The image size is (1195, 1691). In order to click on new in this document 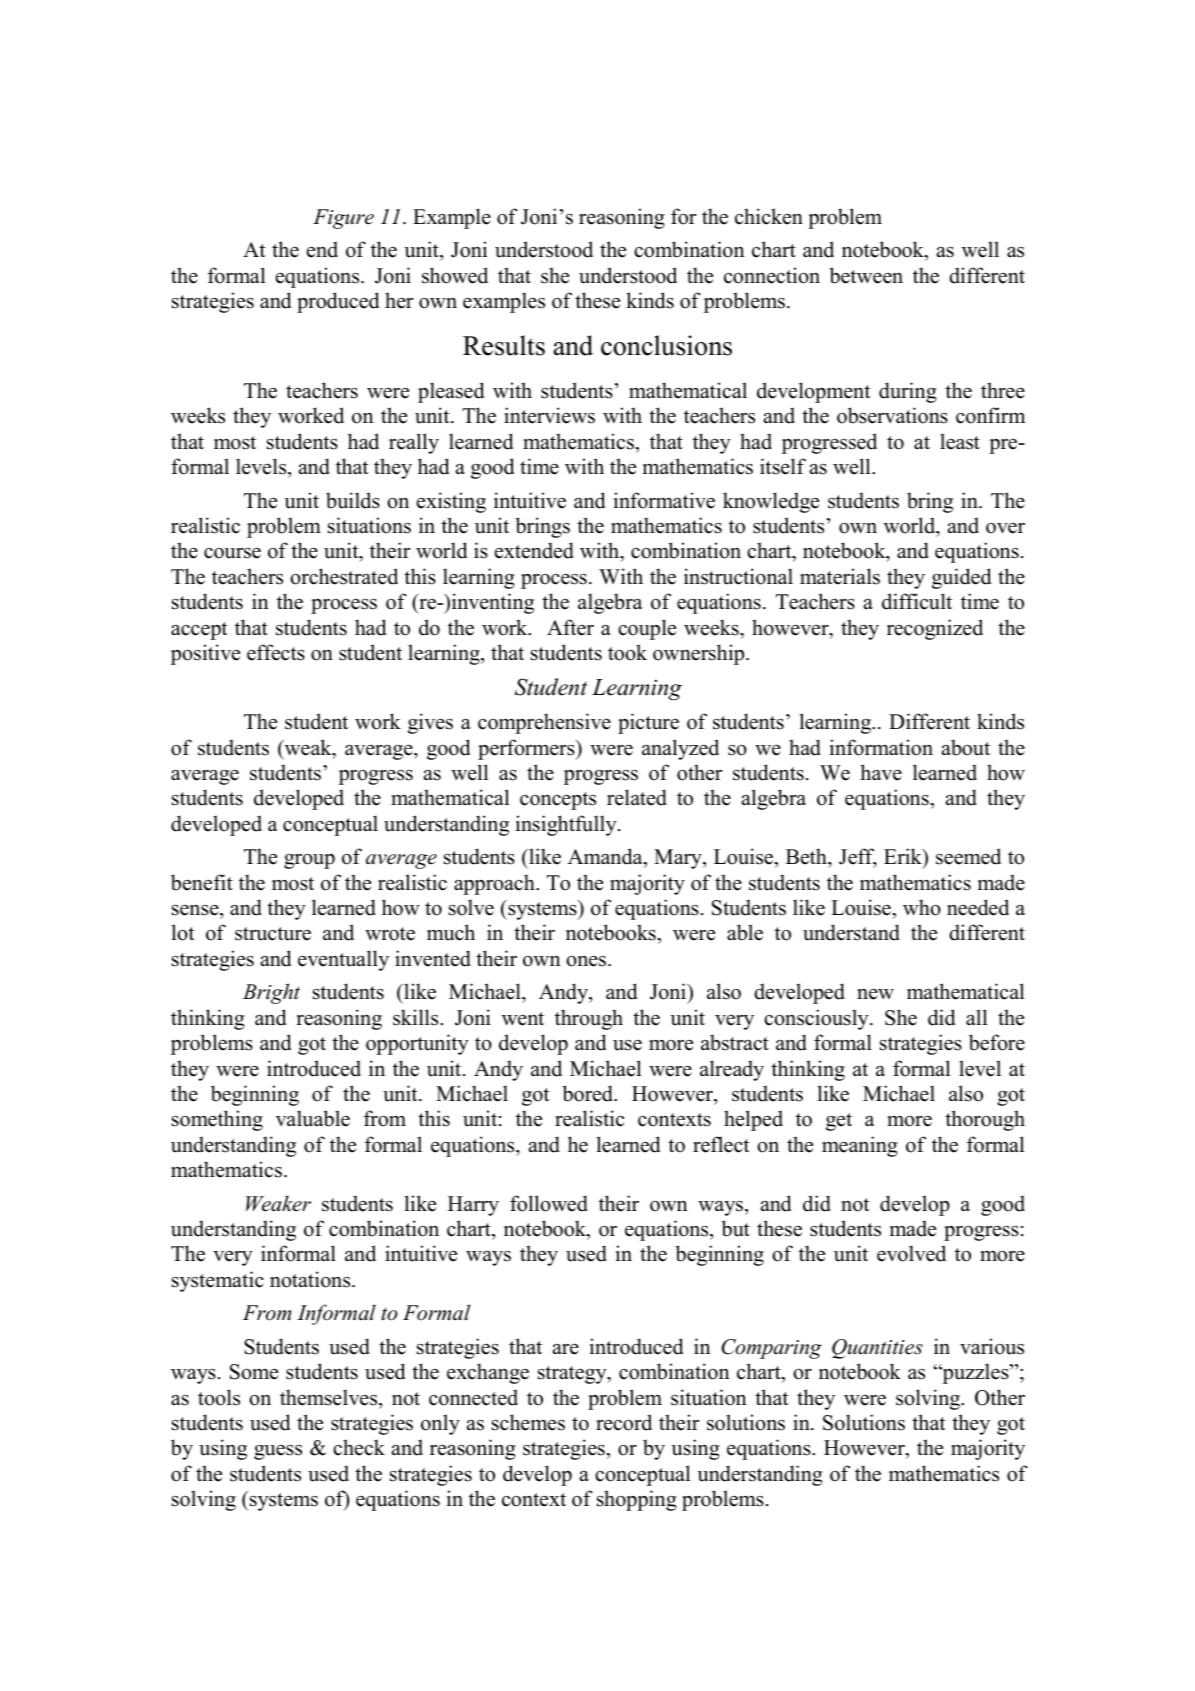, I will do `click(875, 994)`.
